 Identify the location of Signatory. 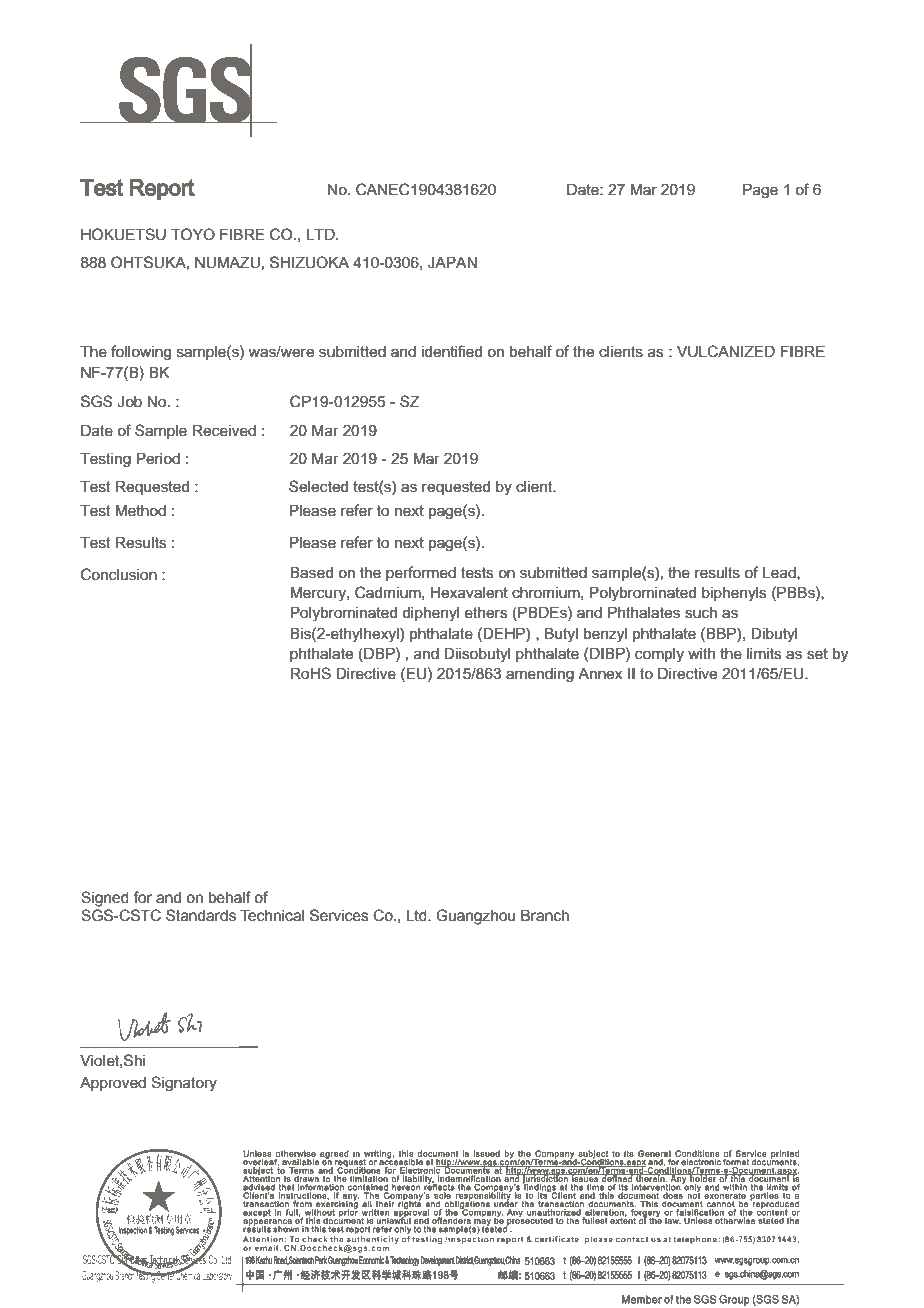
(184, 1083).
